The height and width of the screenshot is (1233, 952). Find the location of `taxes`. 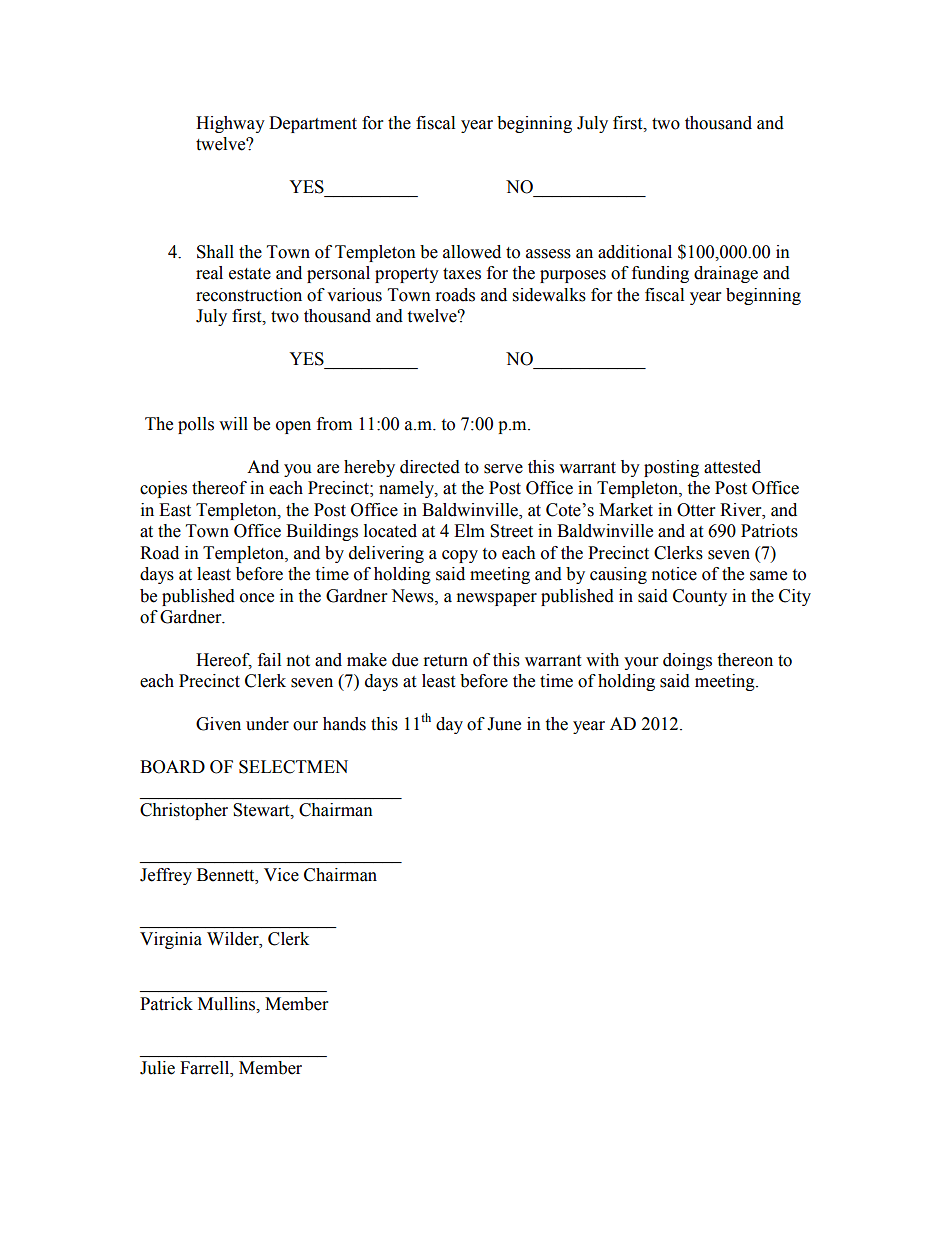

taxes is located at coordinates (462, 274).
